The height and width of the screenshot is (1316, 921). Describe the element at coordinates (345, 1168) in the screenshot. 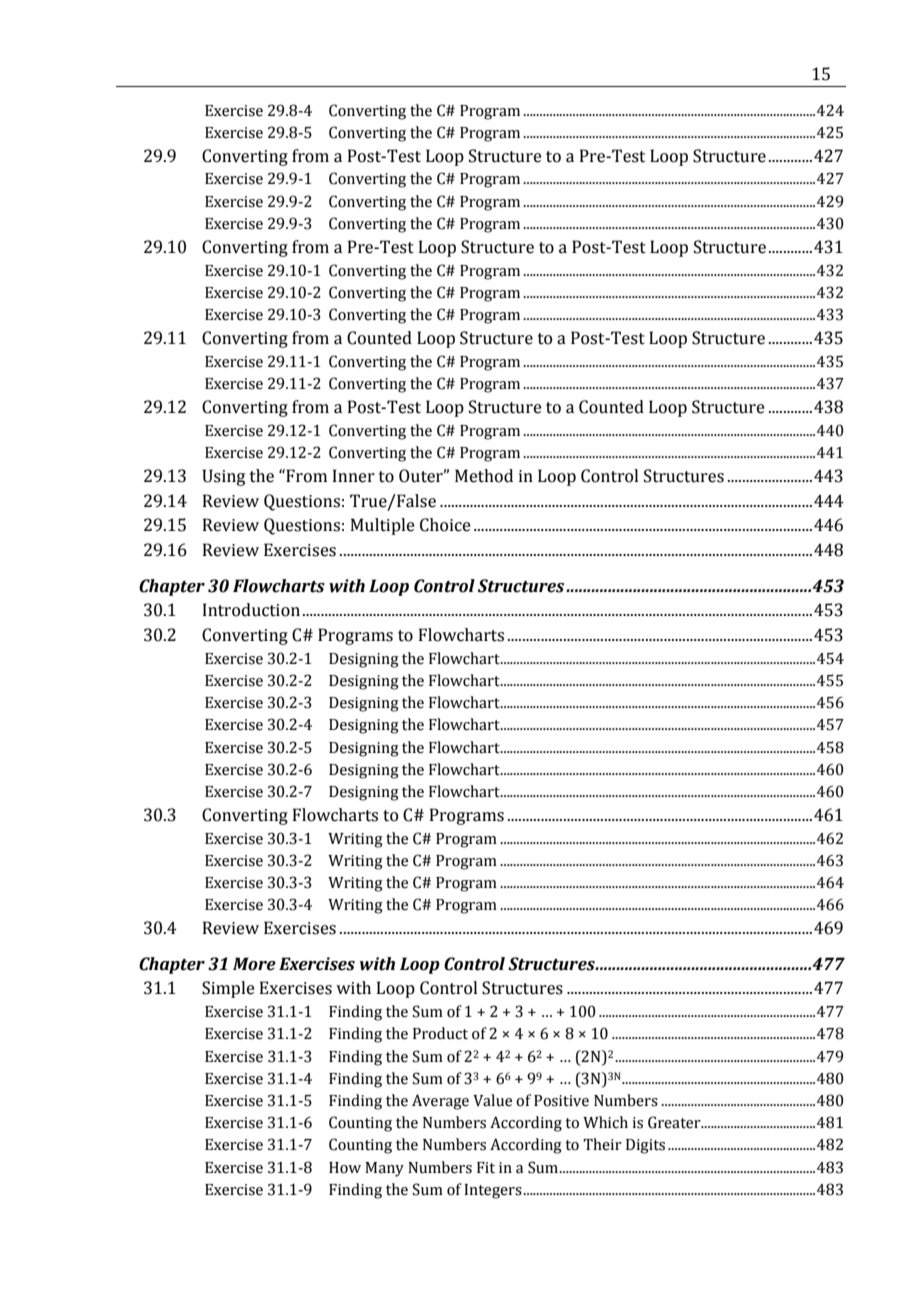

I see `How` at that location.
